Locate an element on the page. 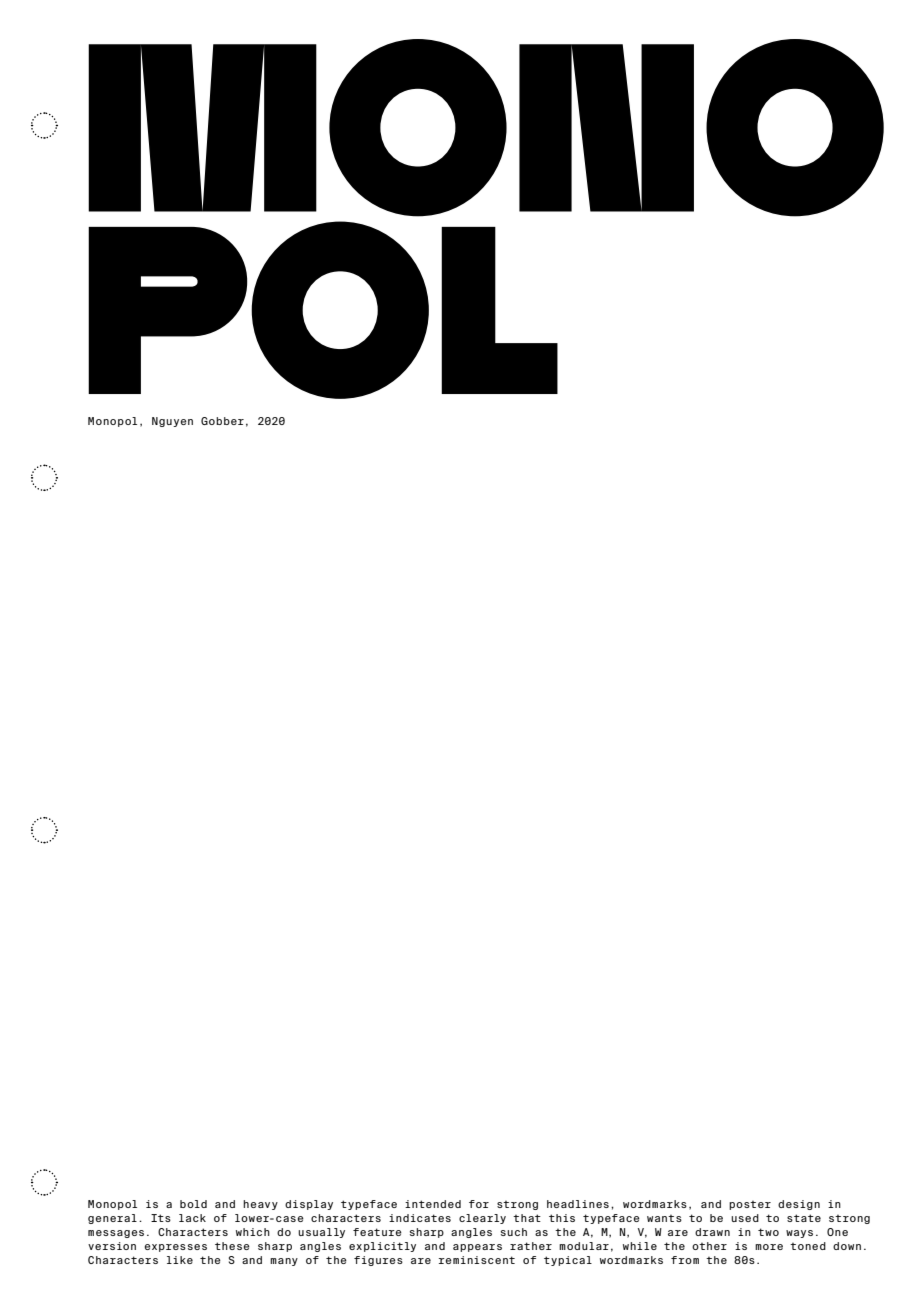 The width and height of the document is (924, 1308). for is located at coordinates (479, 1204).
